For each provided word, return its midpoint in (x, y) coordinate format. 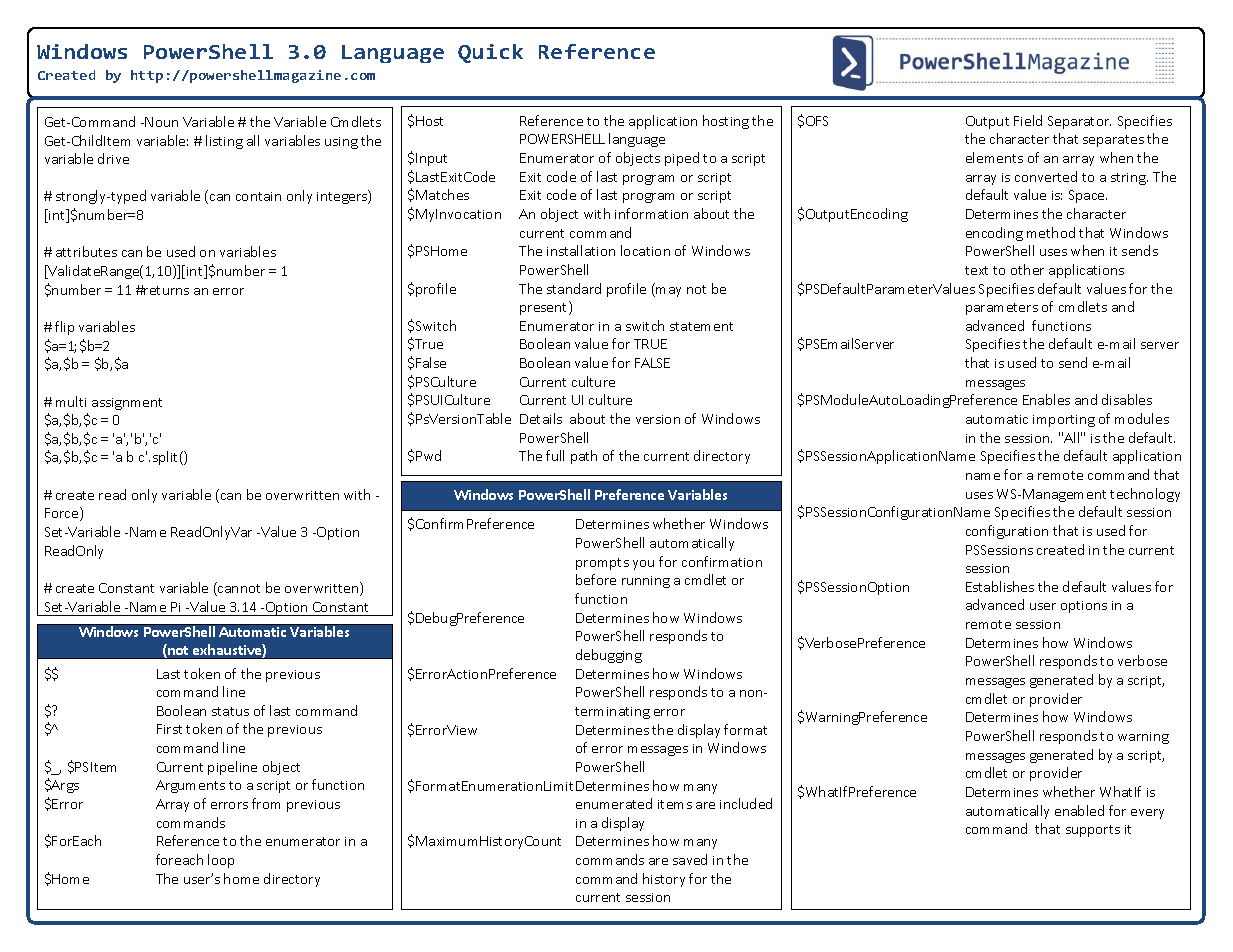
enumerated (614, 803)
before (596, 579)
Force (63, 514)
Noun (161, 122)
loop (221, 861)
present (545, 308)
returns (166, 290)
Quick (490, 53)
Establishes (1000, 586)
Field (1028, 120)
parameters (1002, 309)
